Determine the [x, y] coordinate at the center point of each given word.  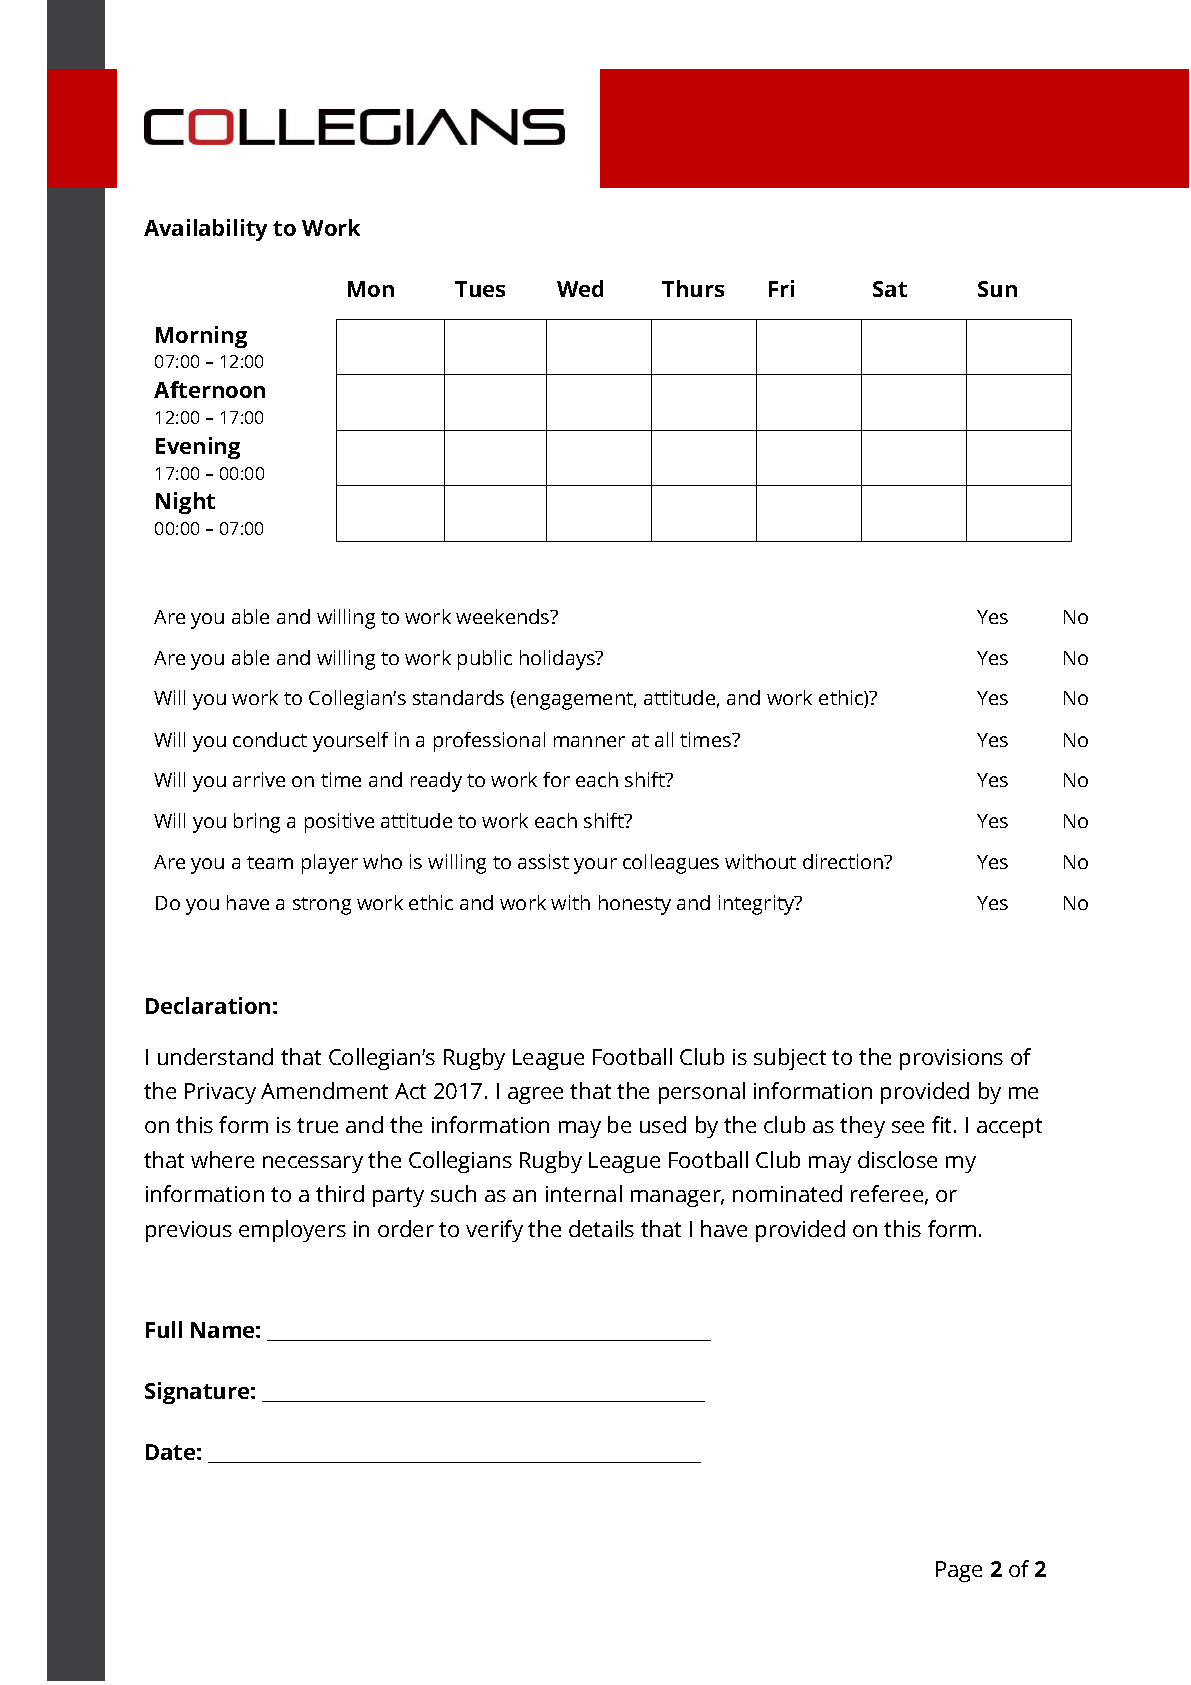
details [601, 1228]
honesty [635, 905]
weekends [504, 616]
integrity [758, 905]
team [270, 862]
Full [164, 1329]
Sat [890, 289]
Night [185, 503]
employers [292, 1231]
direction [844, 861]
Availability [205, 230]
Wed [580, 288]
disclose [897, 1159]
